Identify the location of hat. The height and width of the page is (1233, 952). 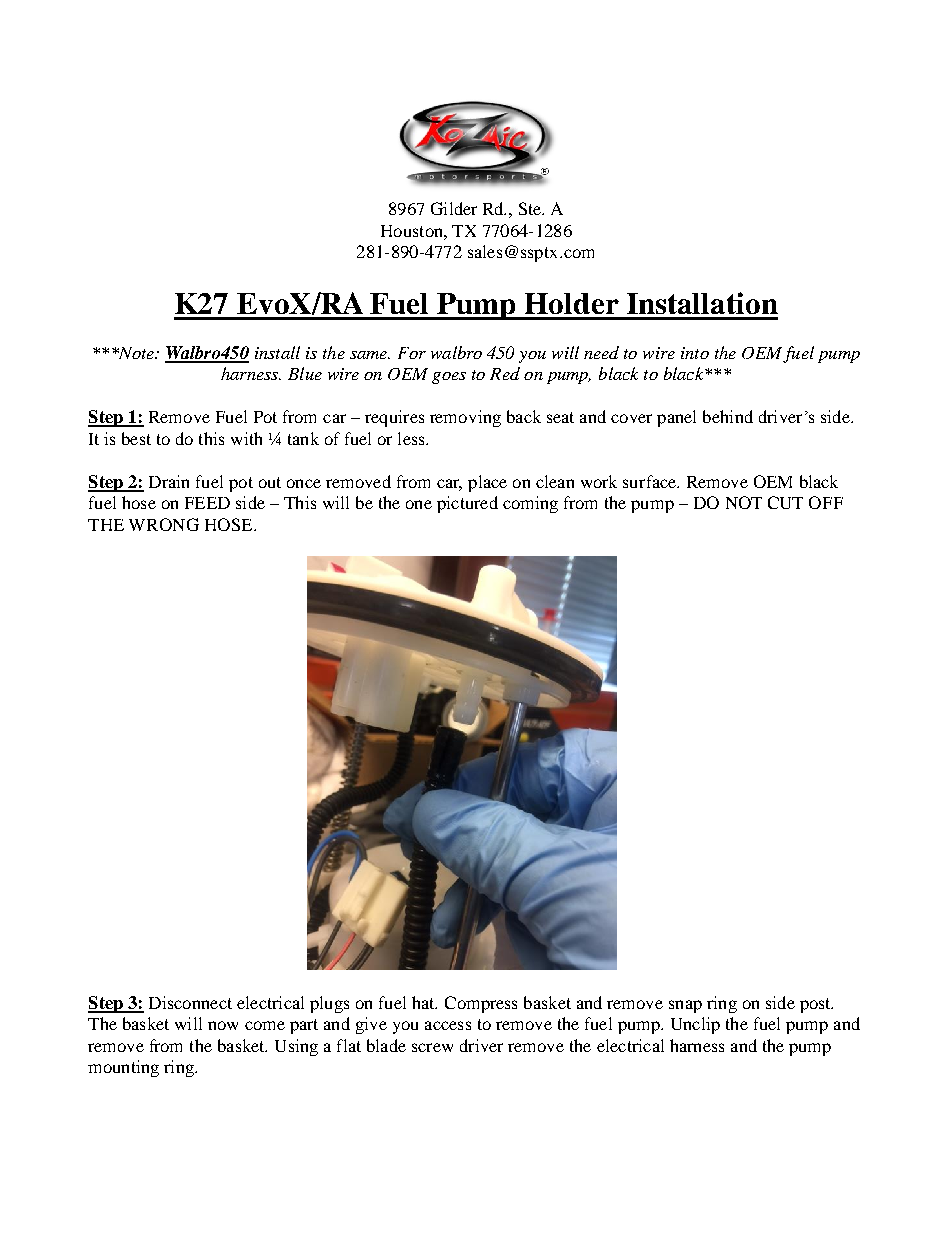
(424, 1002).
